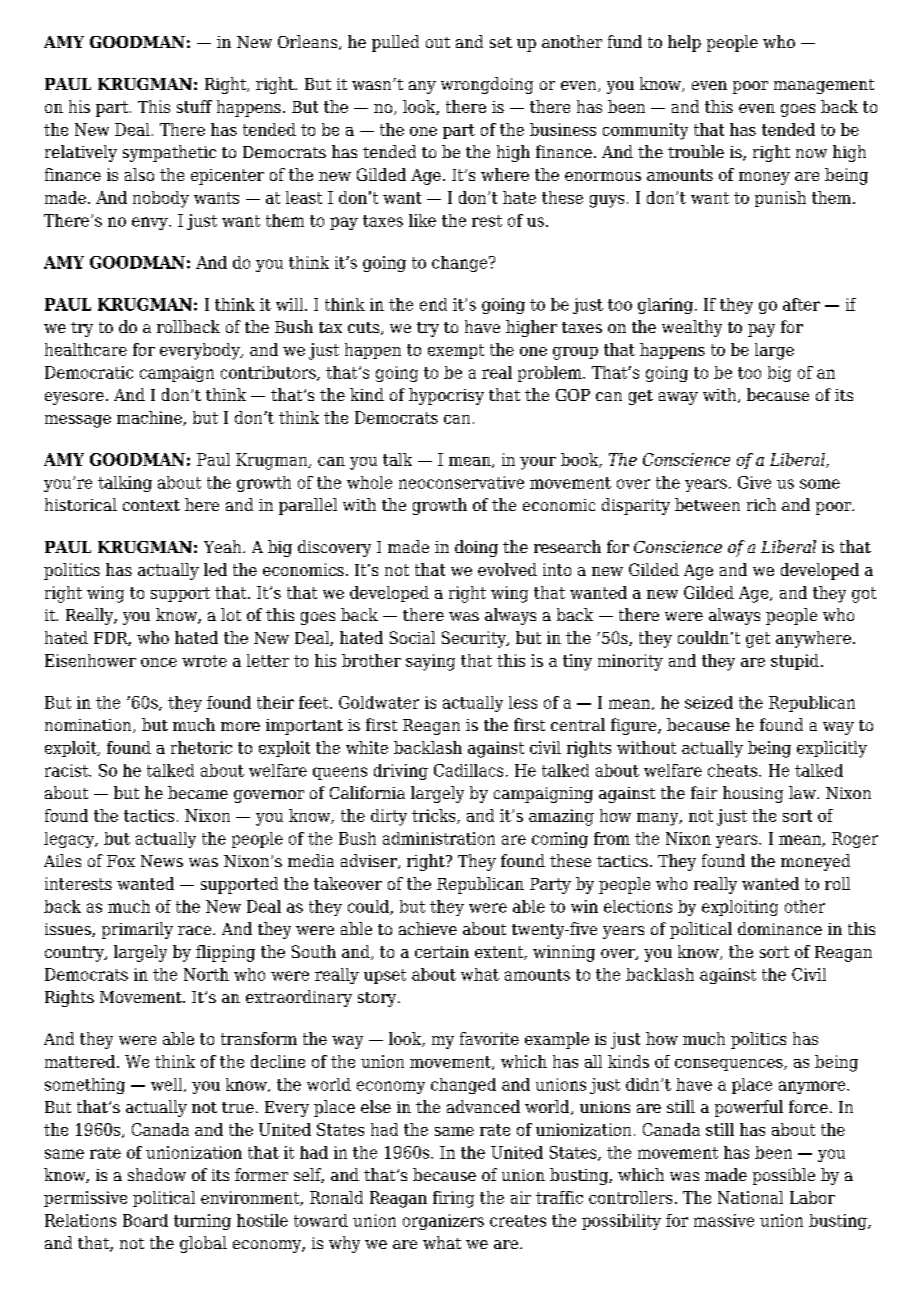  I want to click on Board, so click(145, 1220).
